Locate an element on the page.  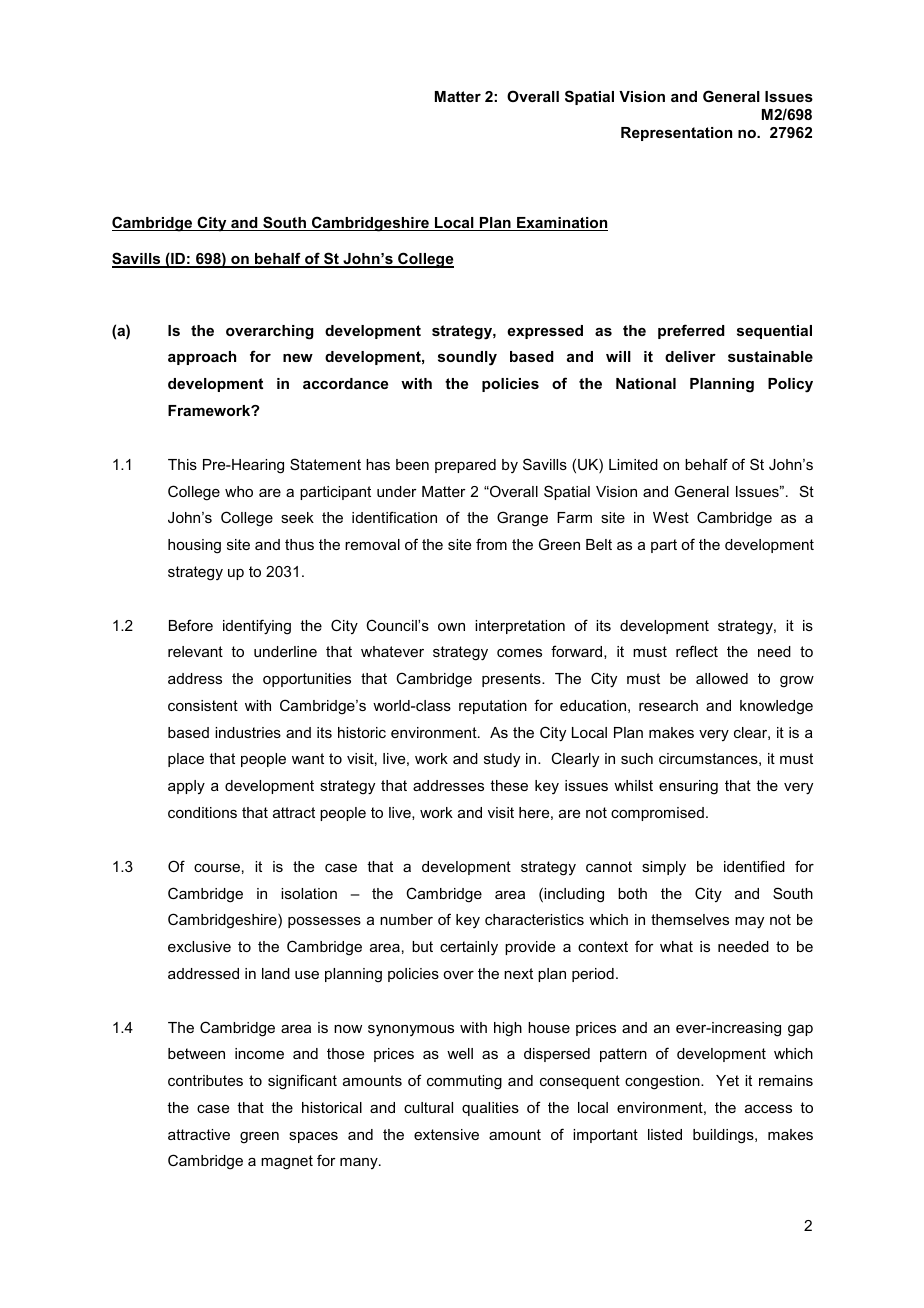
Representation is located at coordinates (676, 134).
